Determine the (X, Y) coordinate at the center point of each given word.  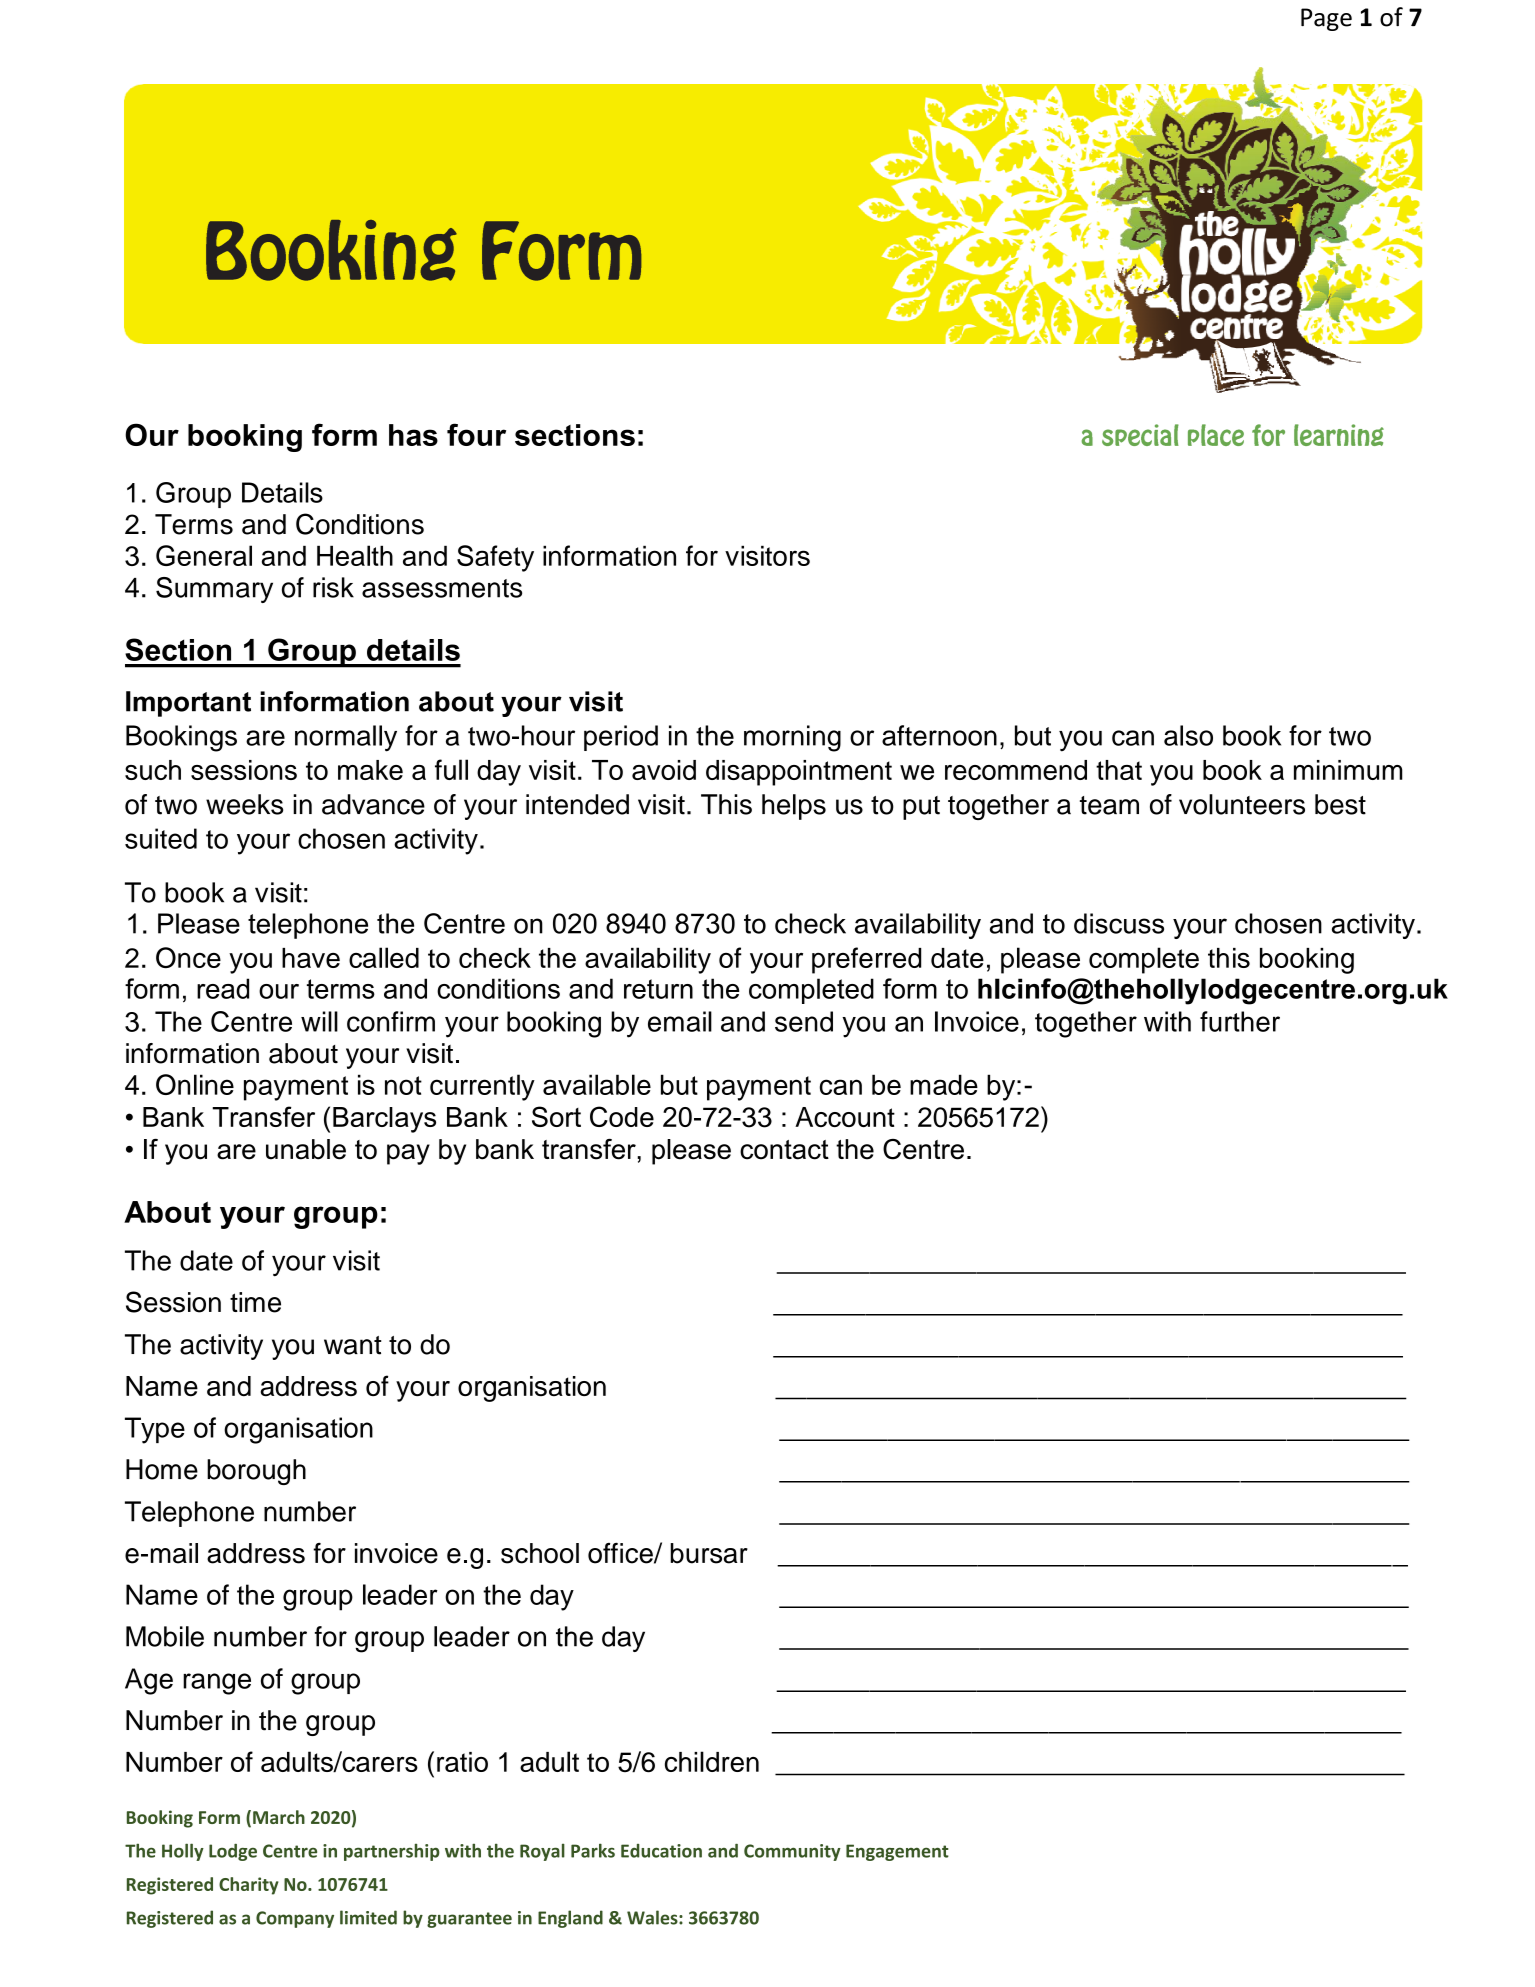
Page (1326, 19)
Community (792, 1852)
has (413, 435)
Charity (249, 1886)
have (311, 958)
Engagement (897, 1852)
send (804, 1021)
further (1240, 1021)
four (476, 434)
